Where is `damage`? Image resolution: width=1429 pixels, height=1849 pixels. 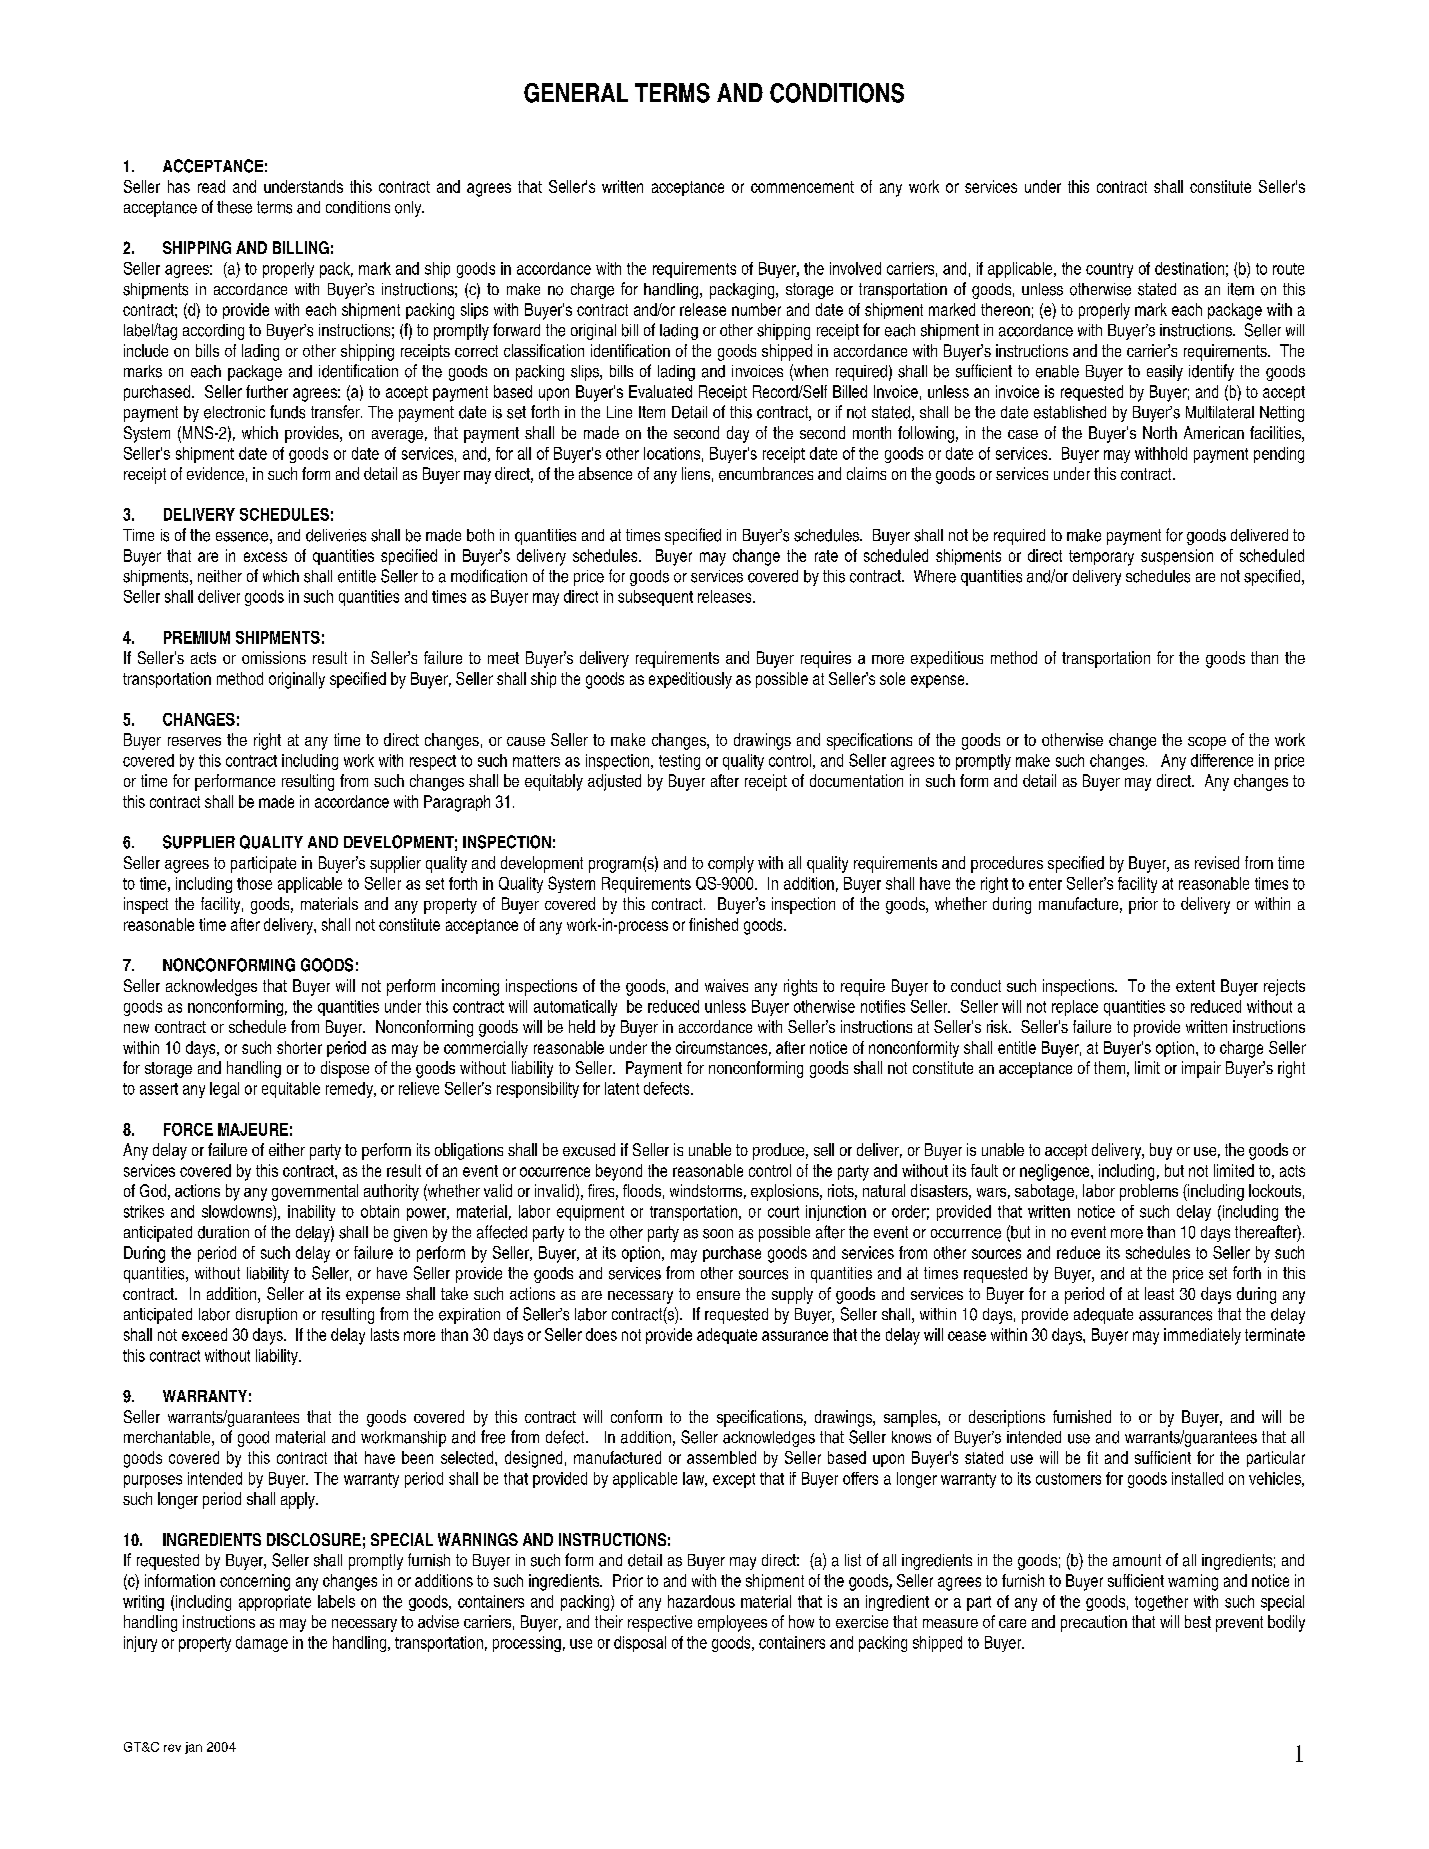
damage is located at coordinates (262, 1644).
